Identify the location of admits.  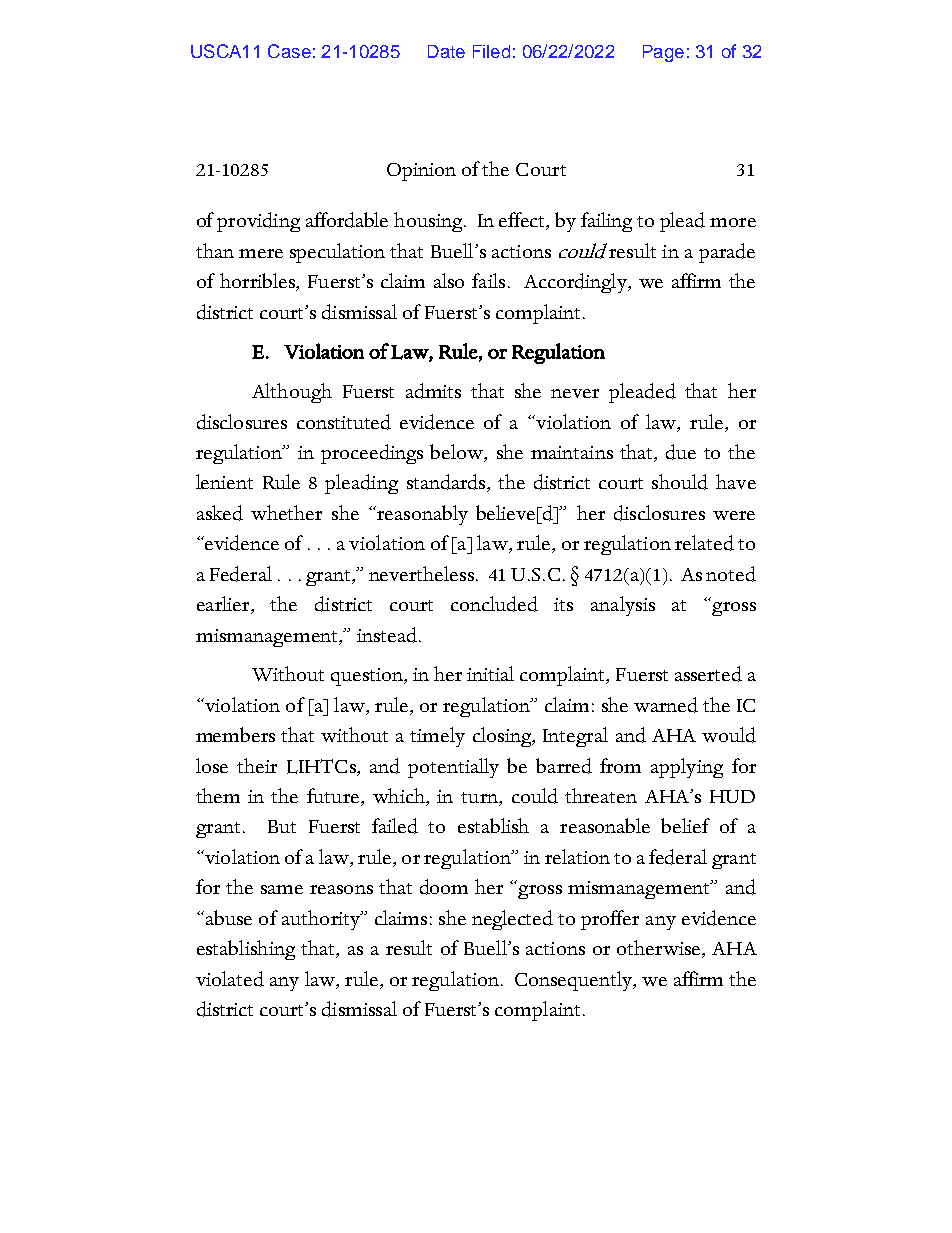
(433, 391).
